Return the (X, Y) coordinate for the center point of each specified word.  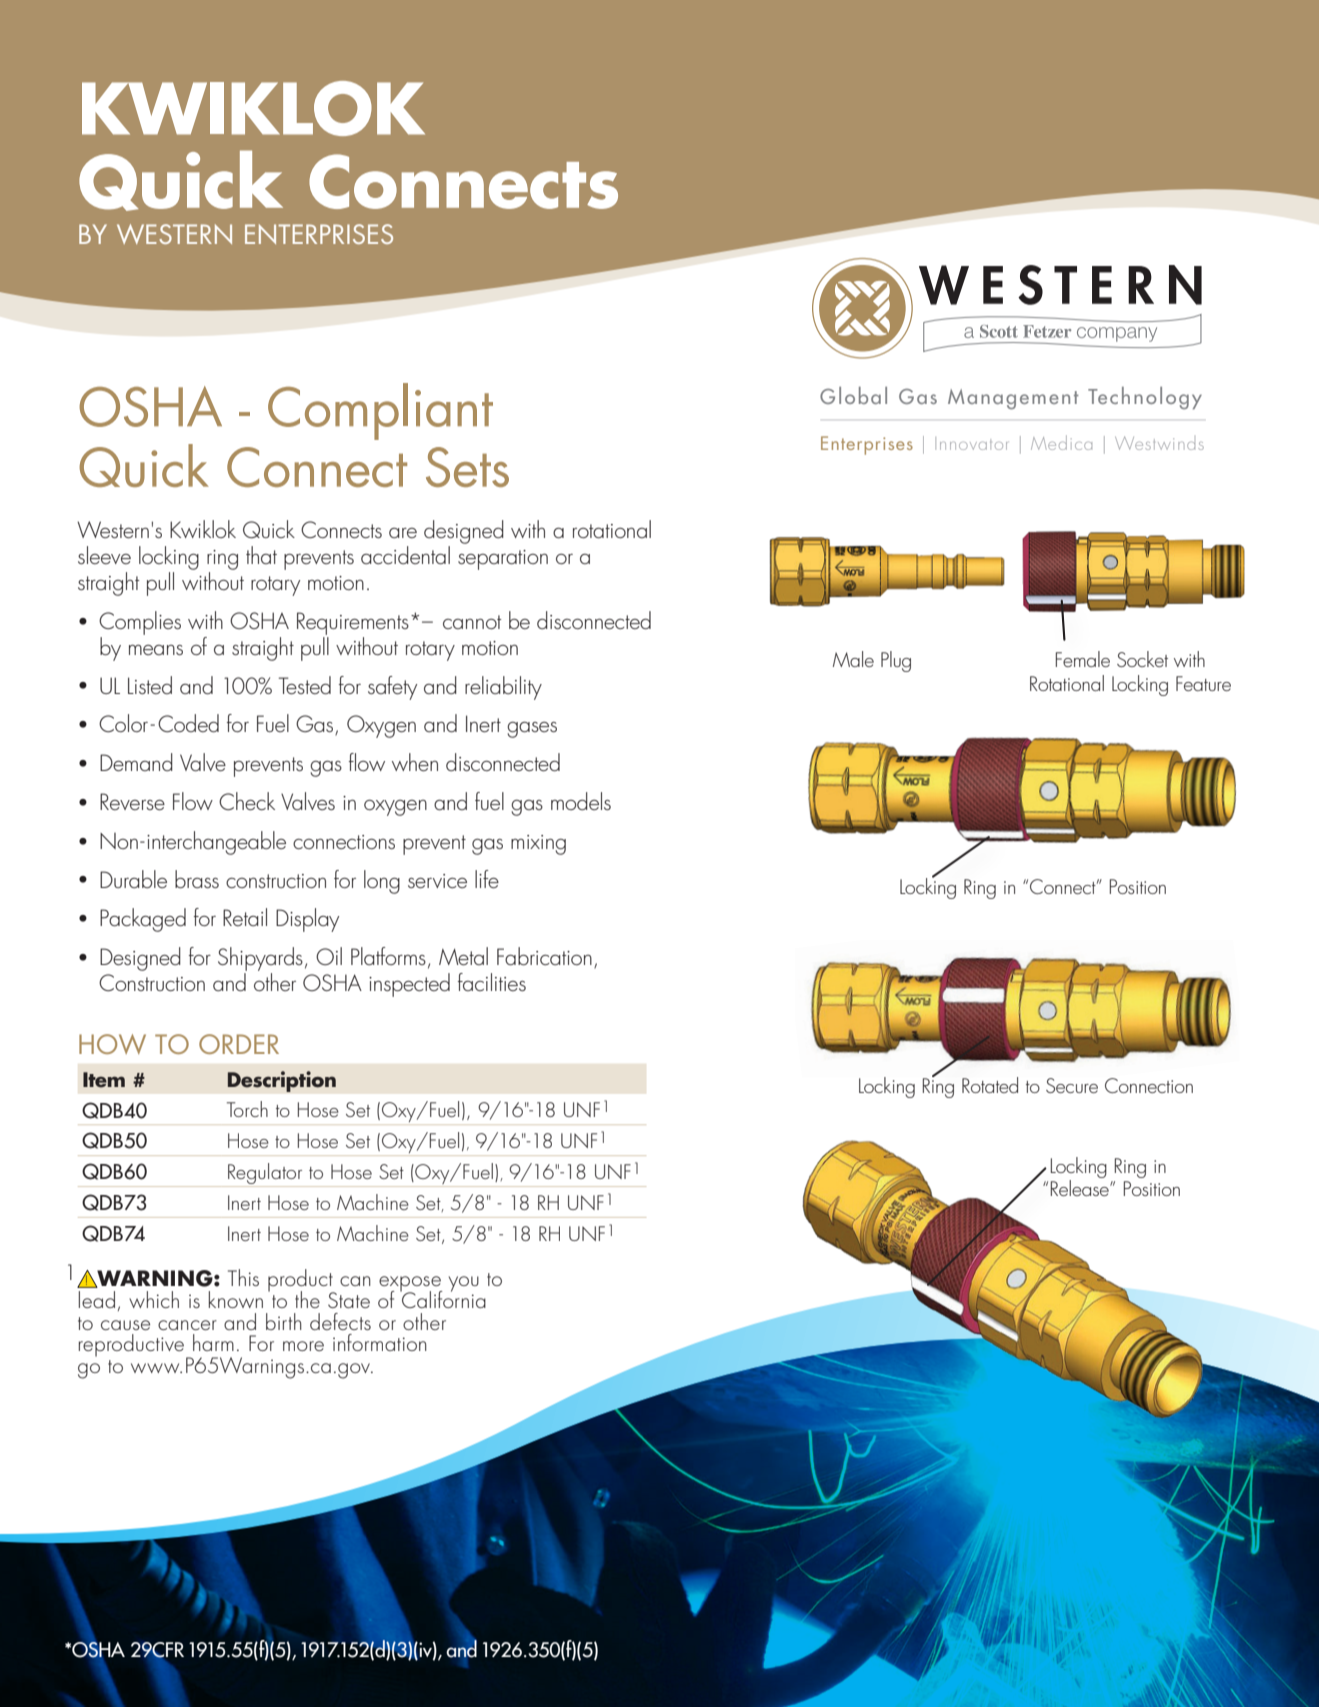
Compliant (380, 411)
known (236, 1299)
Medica (1061, 442)
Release (1080, 1188)
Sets (467, 467)
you (464, 1284)
